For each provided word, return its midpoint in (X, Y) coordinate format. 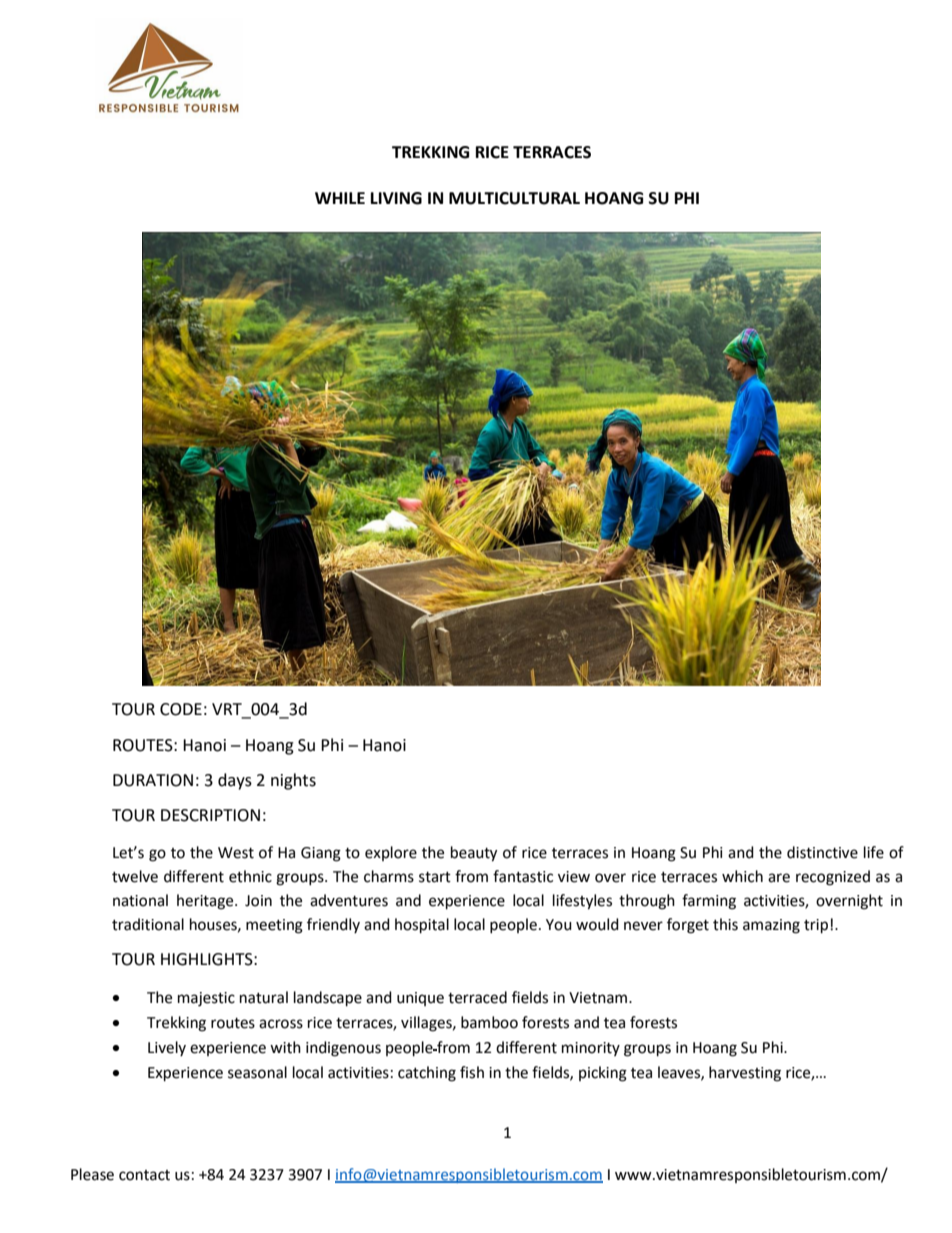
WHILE (340, 198)
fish (472, 1072)
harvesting (745, 1074)
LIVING (396, 198)
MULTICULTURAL (514, 198)
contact (144, 1175)
